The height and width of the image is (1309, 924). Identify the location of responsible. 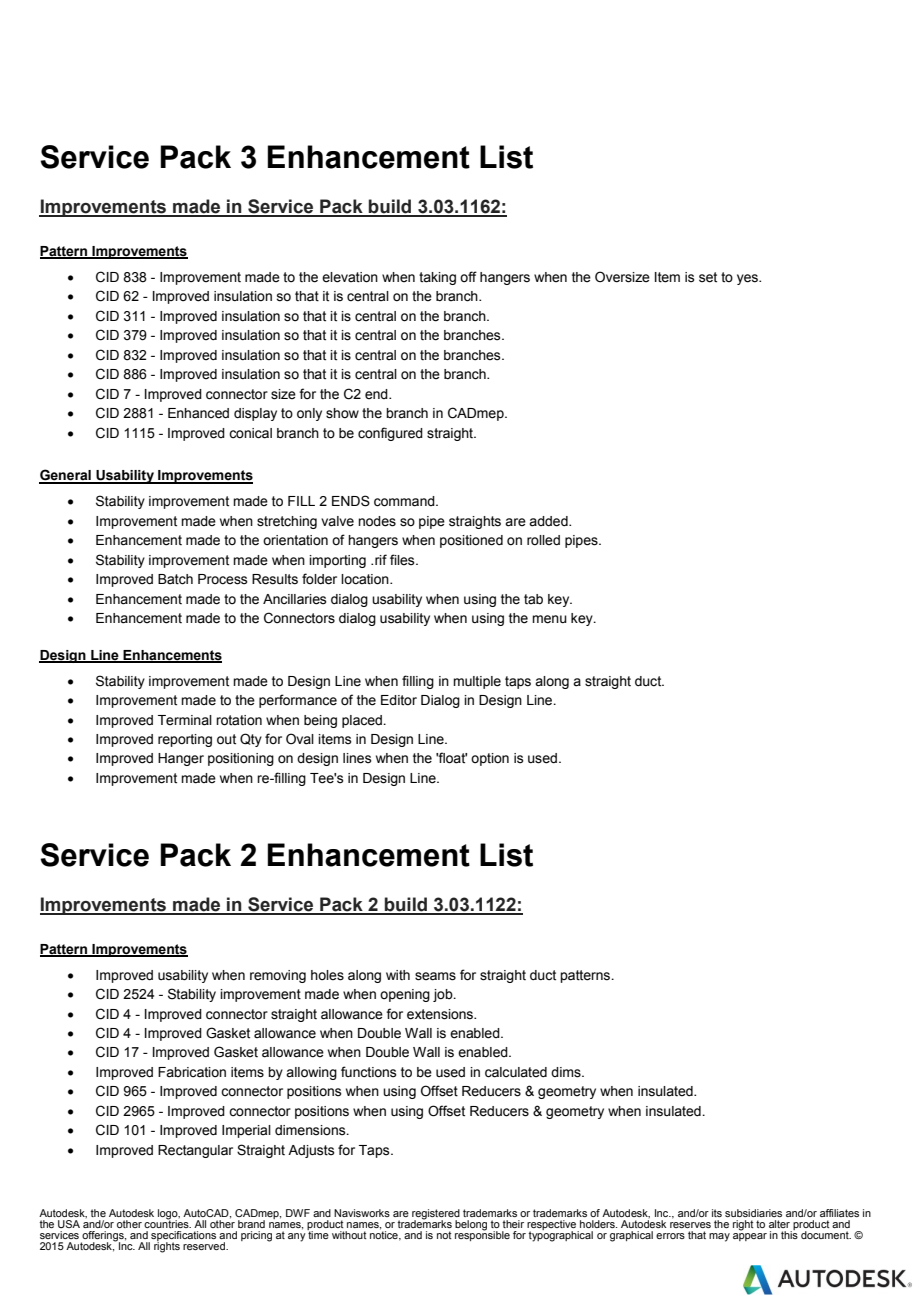
(482, 1235).
